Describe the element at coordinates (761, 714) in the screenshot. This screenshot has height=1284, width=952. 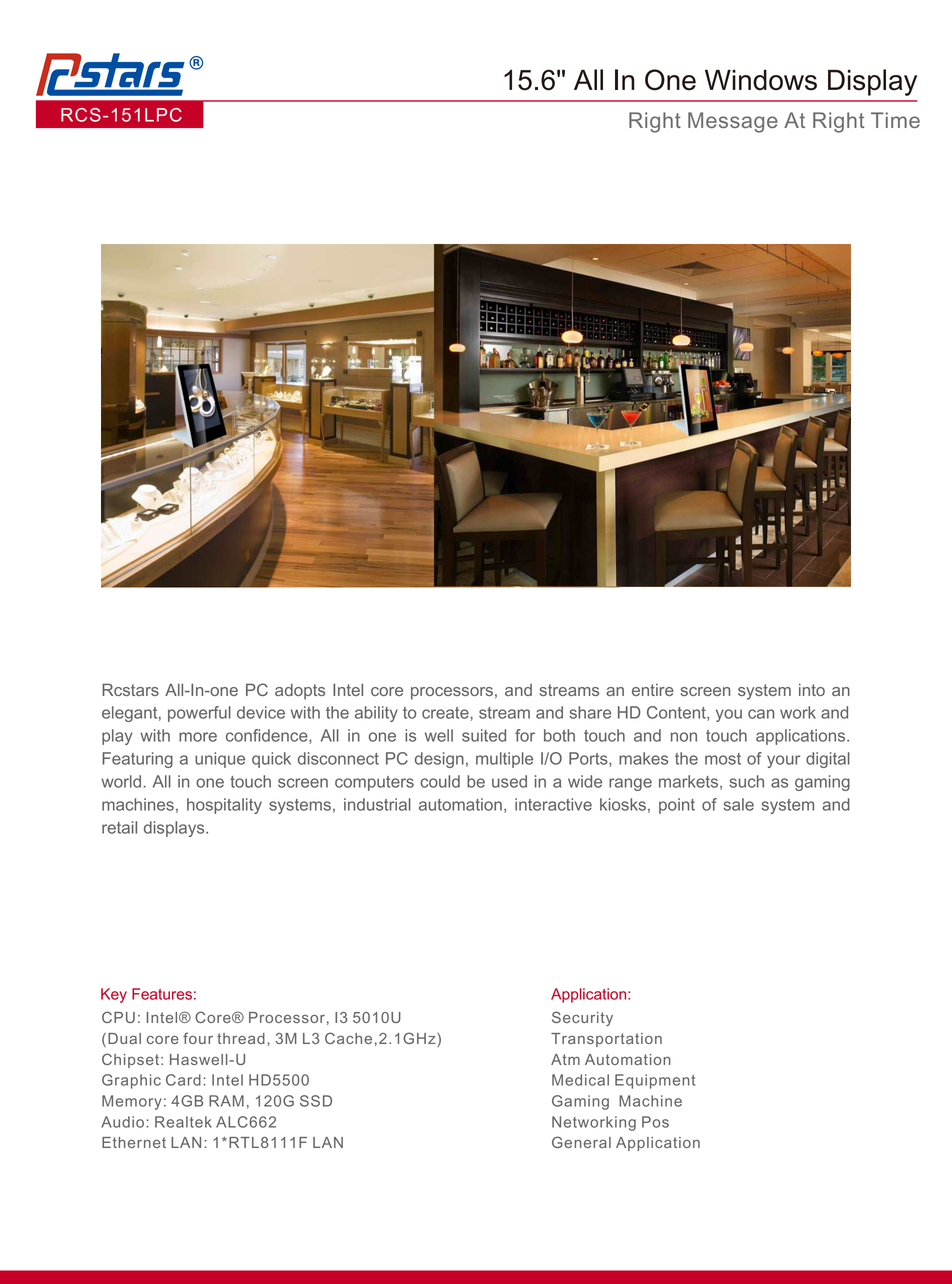
I see `can` at that location.
